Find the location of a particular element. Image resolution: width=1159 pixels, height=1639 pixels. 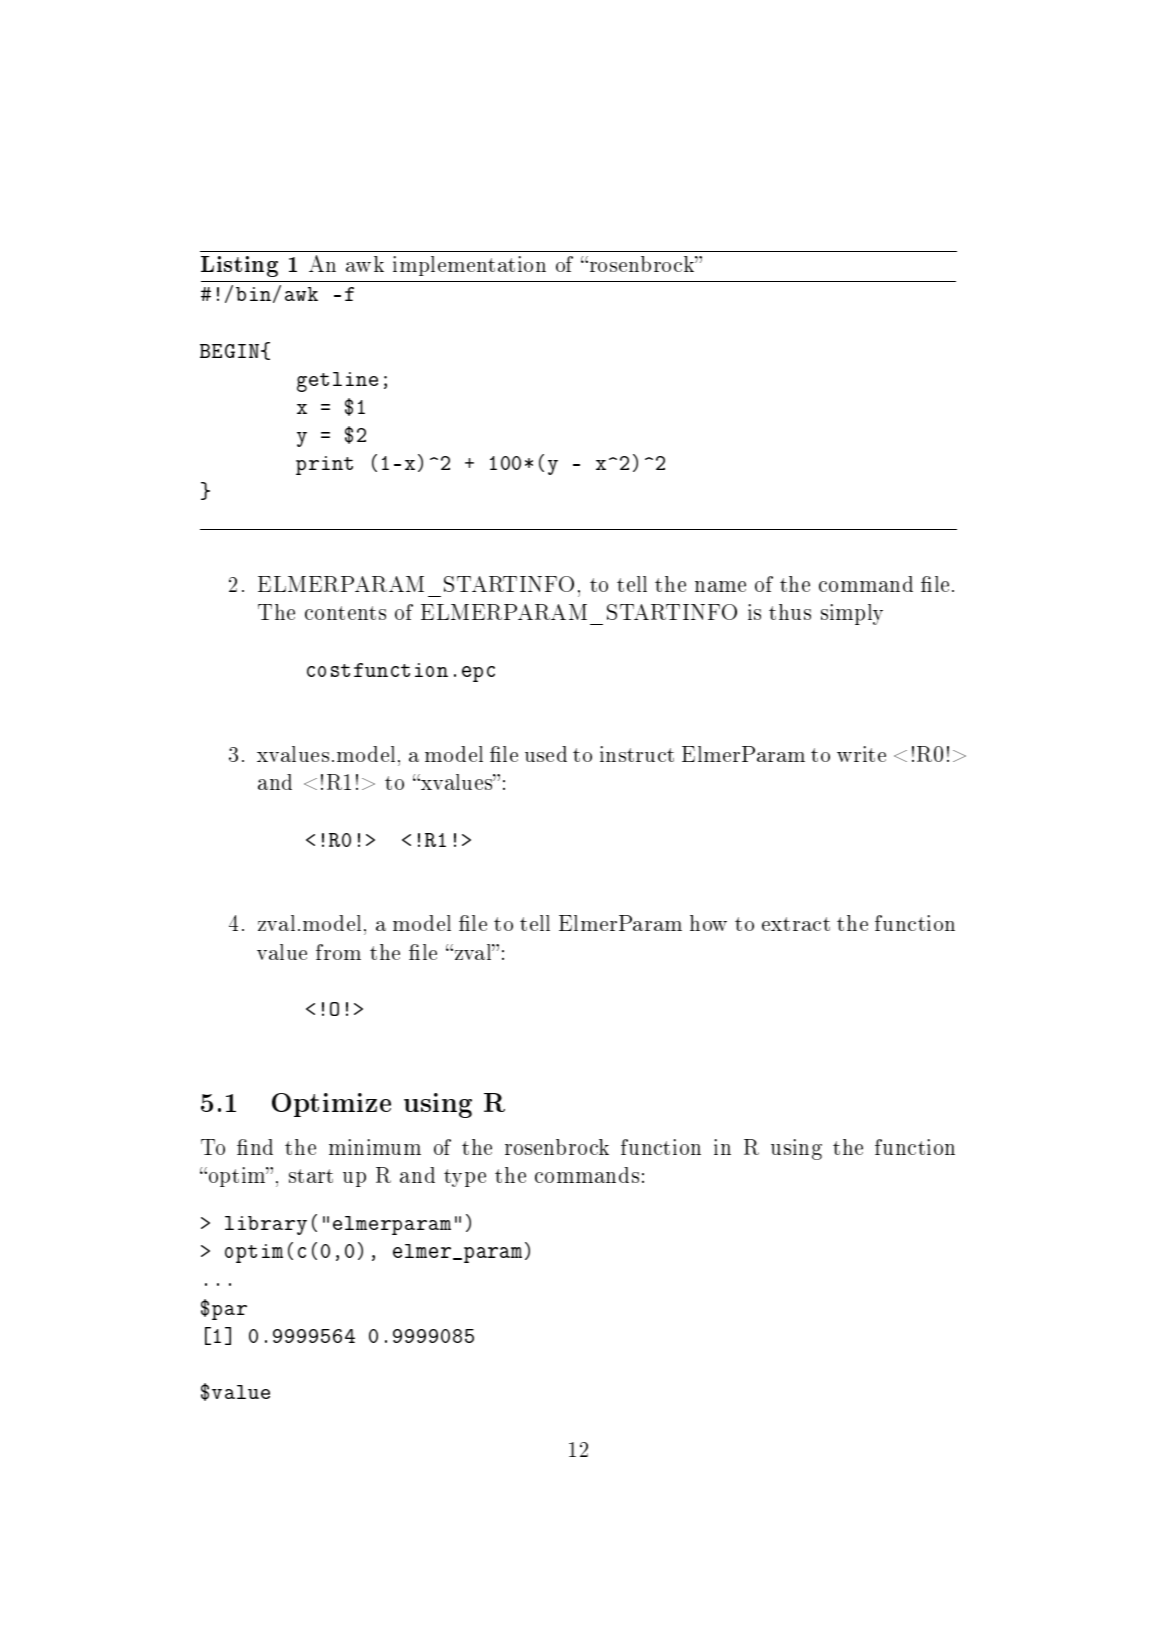

contents is located at coordinates (345, 613).
